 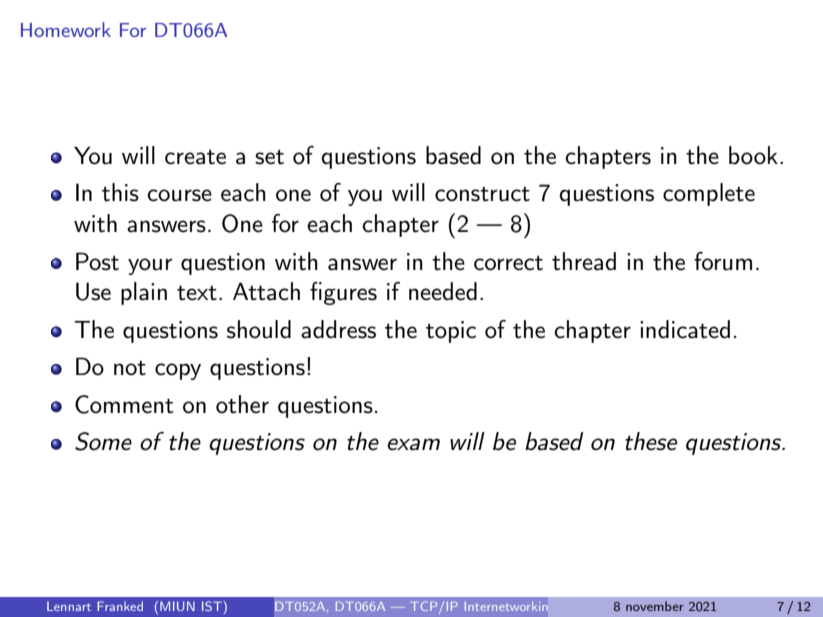 What do you see at coordinates (651, 441) in the screenshot?
I see `these` at bounding box center [651, 441].
